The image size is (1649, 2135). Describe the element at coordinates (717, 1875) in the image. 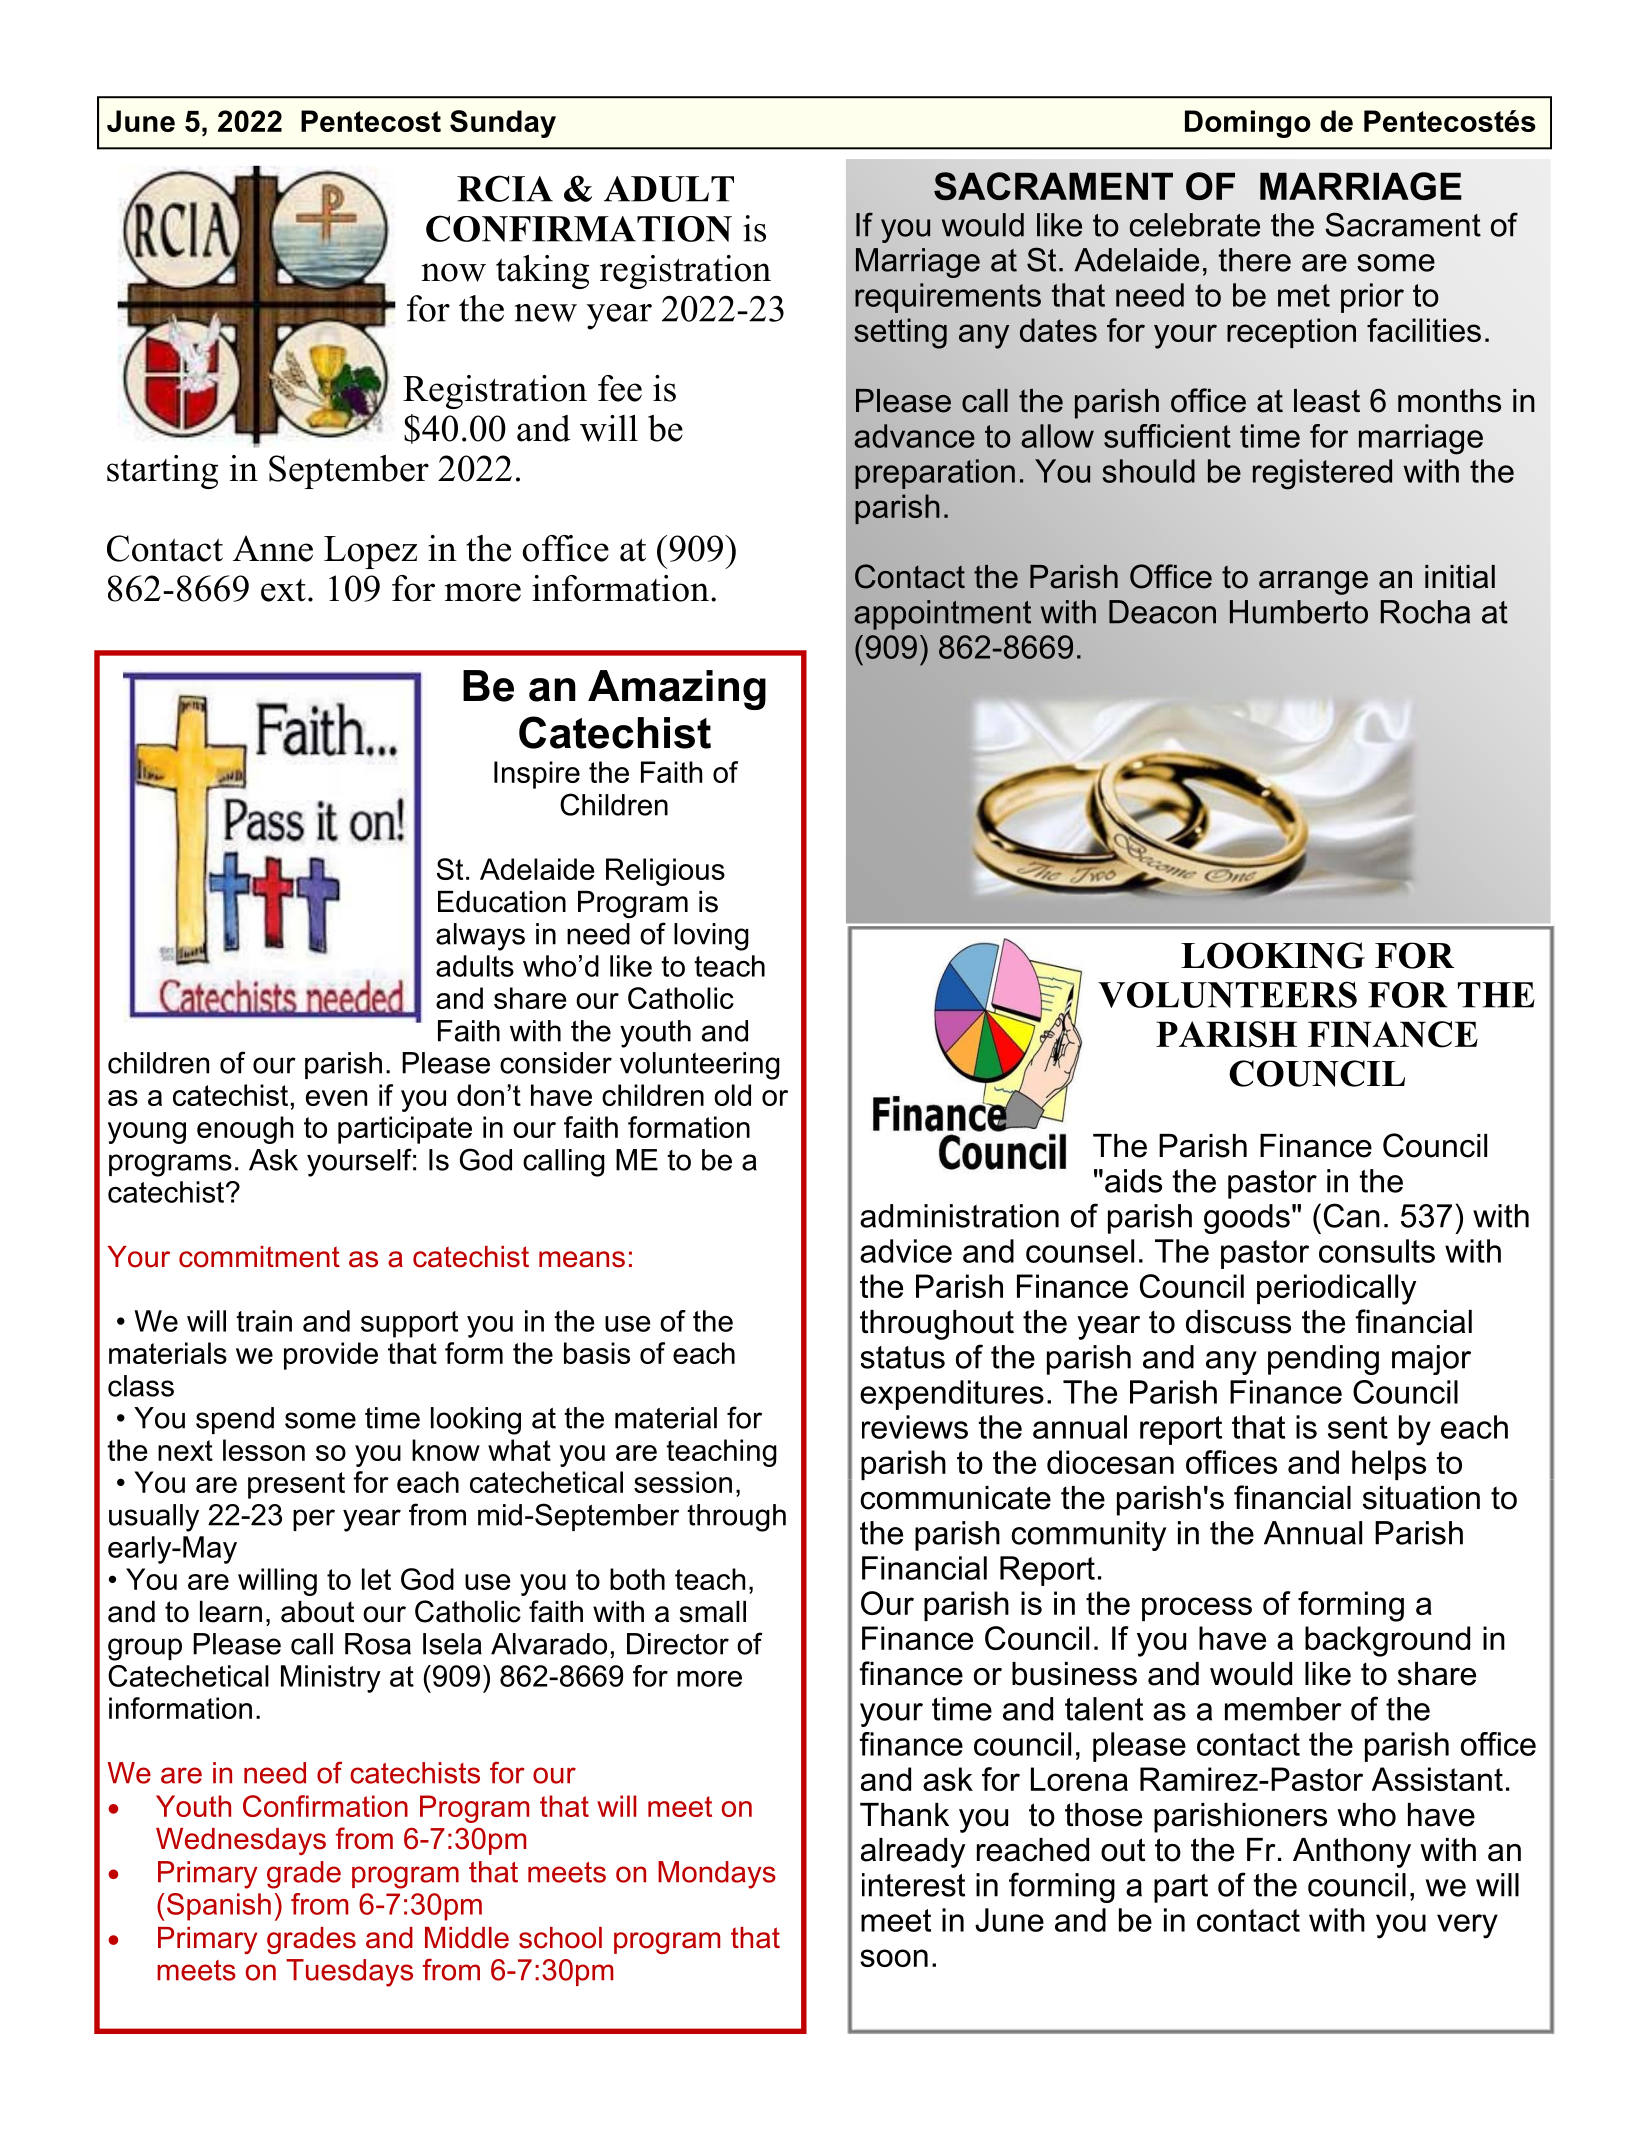

I see `Mondays` at that location.
